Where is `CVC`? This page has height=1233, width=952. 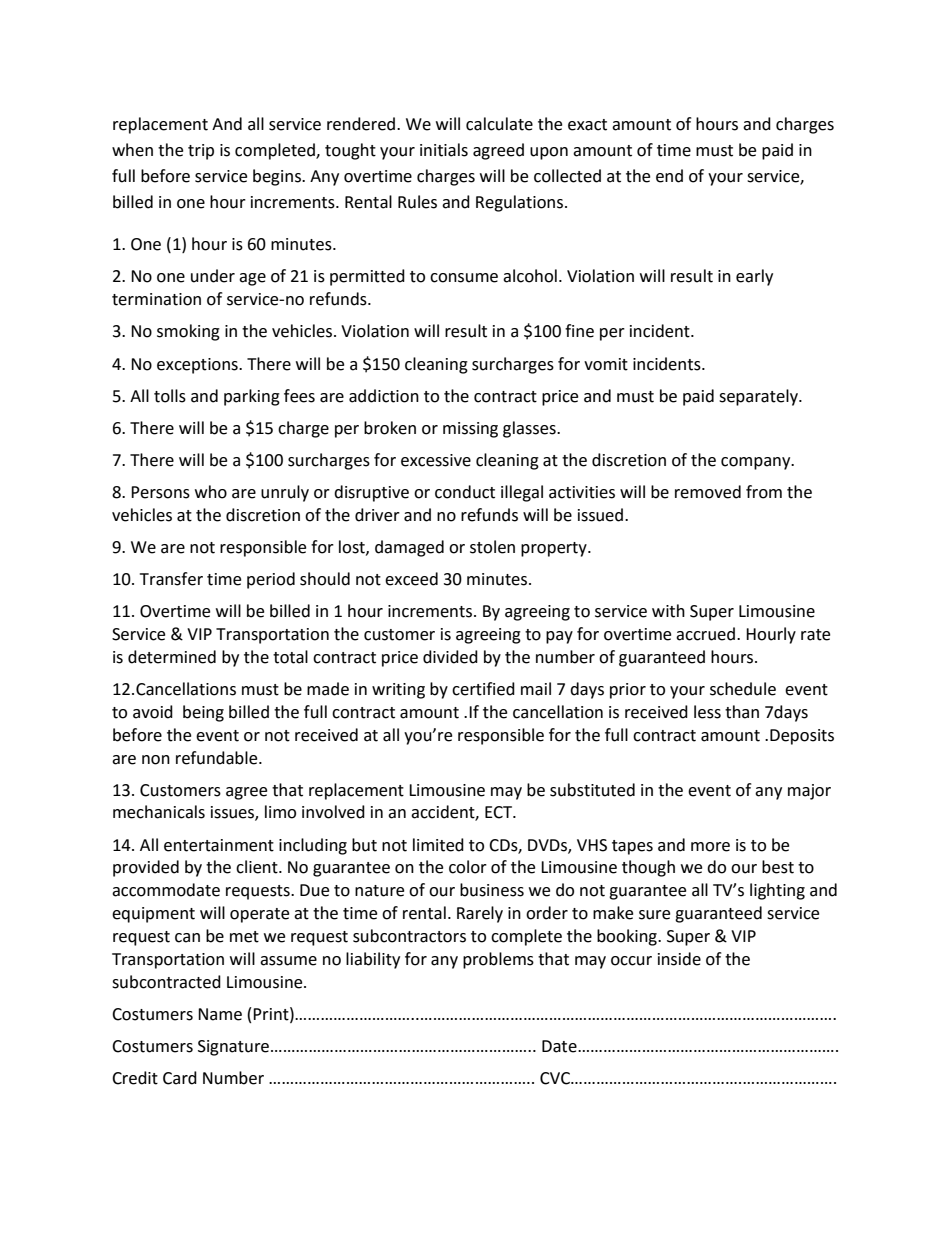 CVC is located at coordinates (556, 1078).
